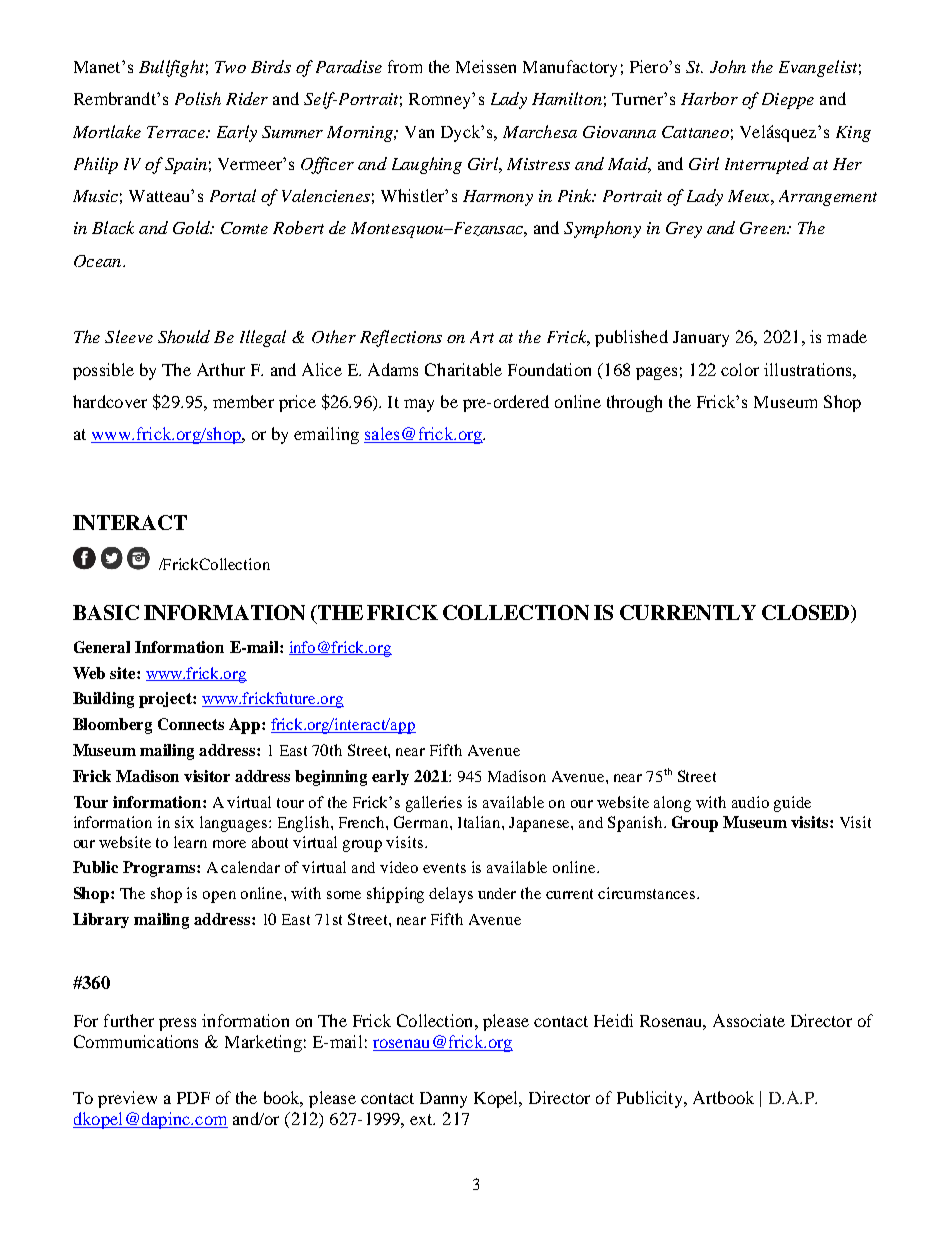 The width and height of the image is (952, 1233). What do you see at coordinates (740, 369) in the image?
I see `color` at bounding box center [740, 369].
